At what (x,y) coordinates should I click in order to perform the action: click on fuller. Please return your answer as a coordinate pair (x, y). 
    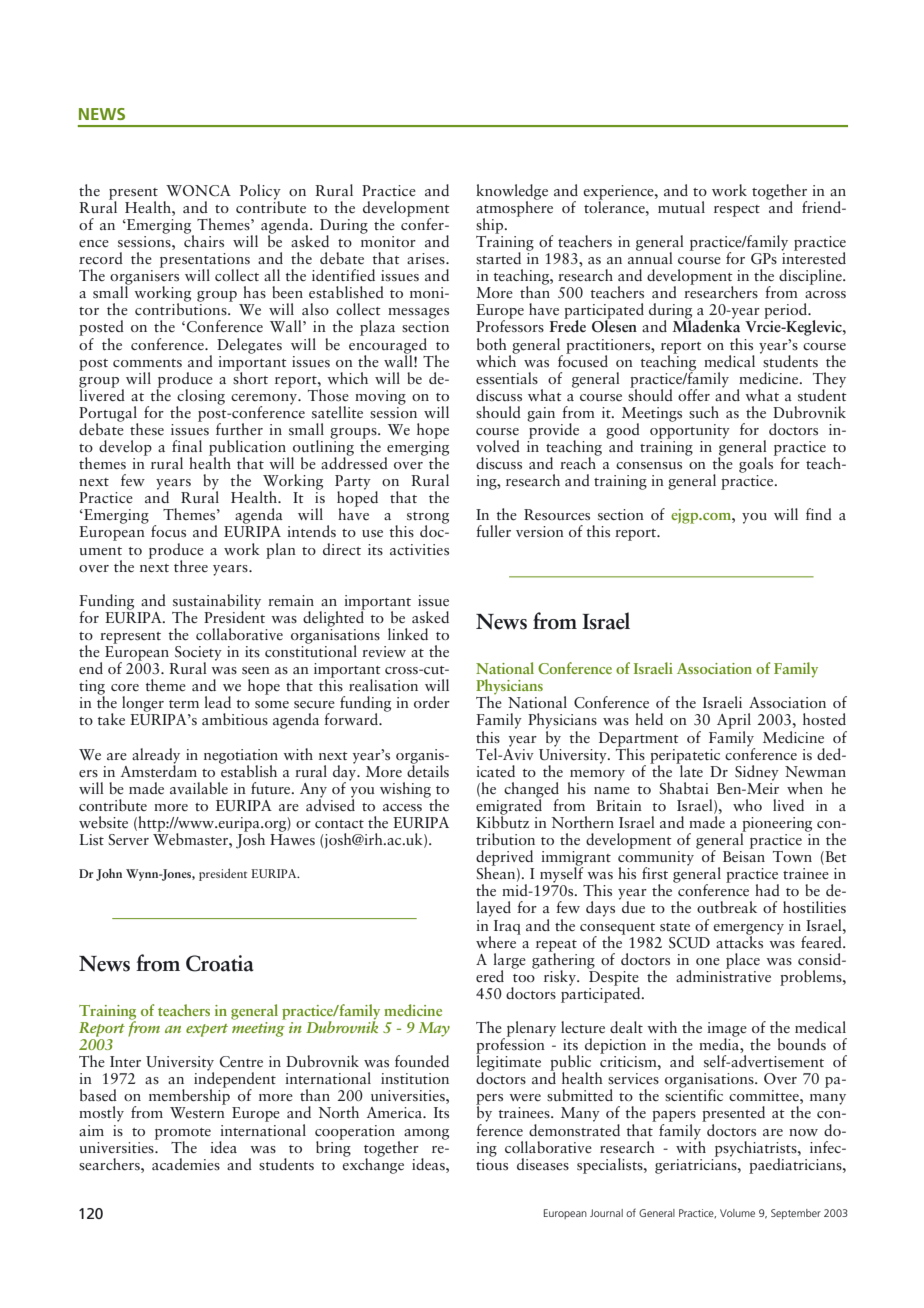
    Looking at the image, I should click on (493, 531).
